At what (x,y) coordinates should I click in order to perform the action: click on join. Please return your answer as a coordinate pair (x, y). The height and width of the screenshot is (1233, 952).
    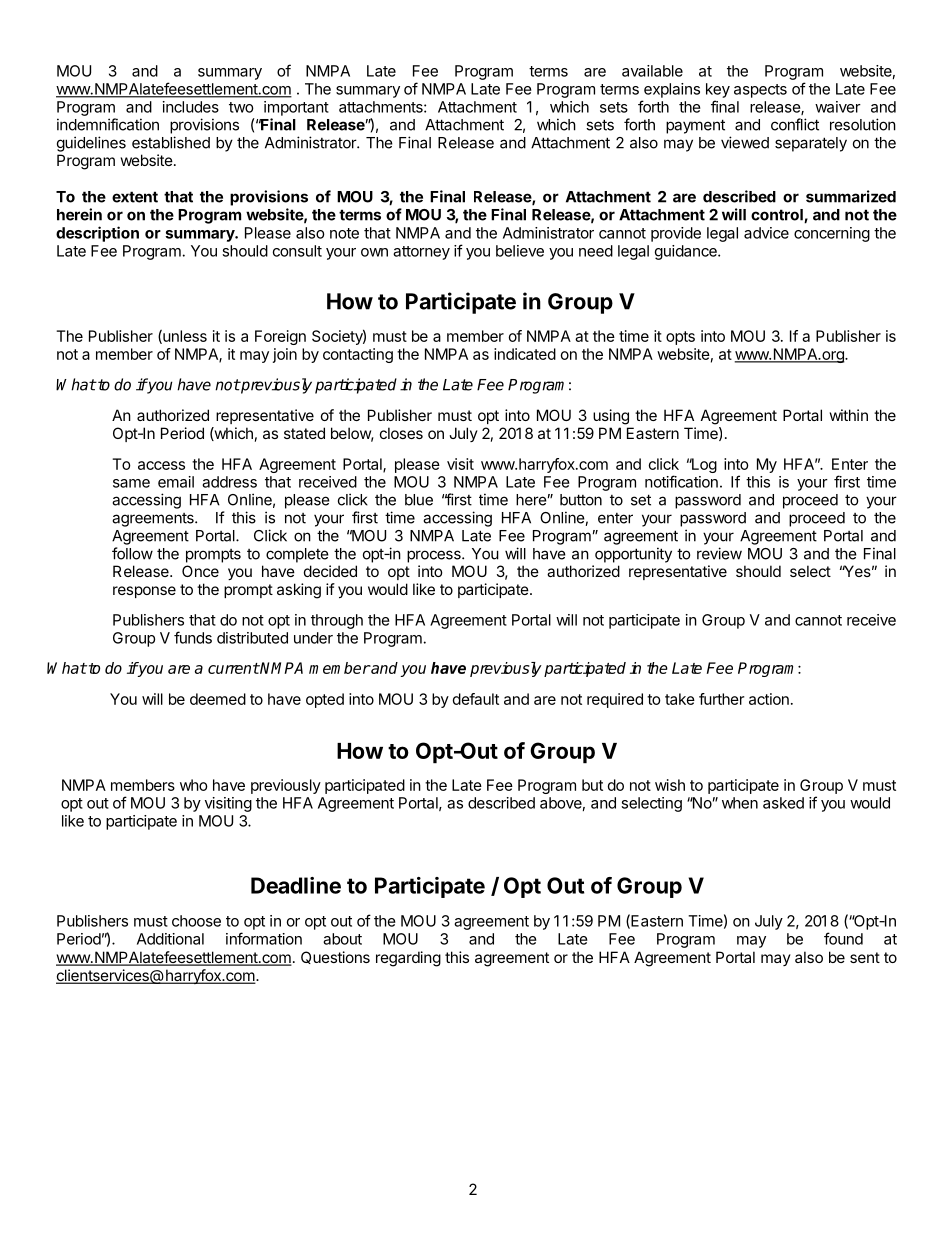
    Looking at the image, I should click on (285, 355).
